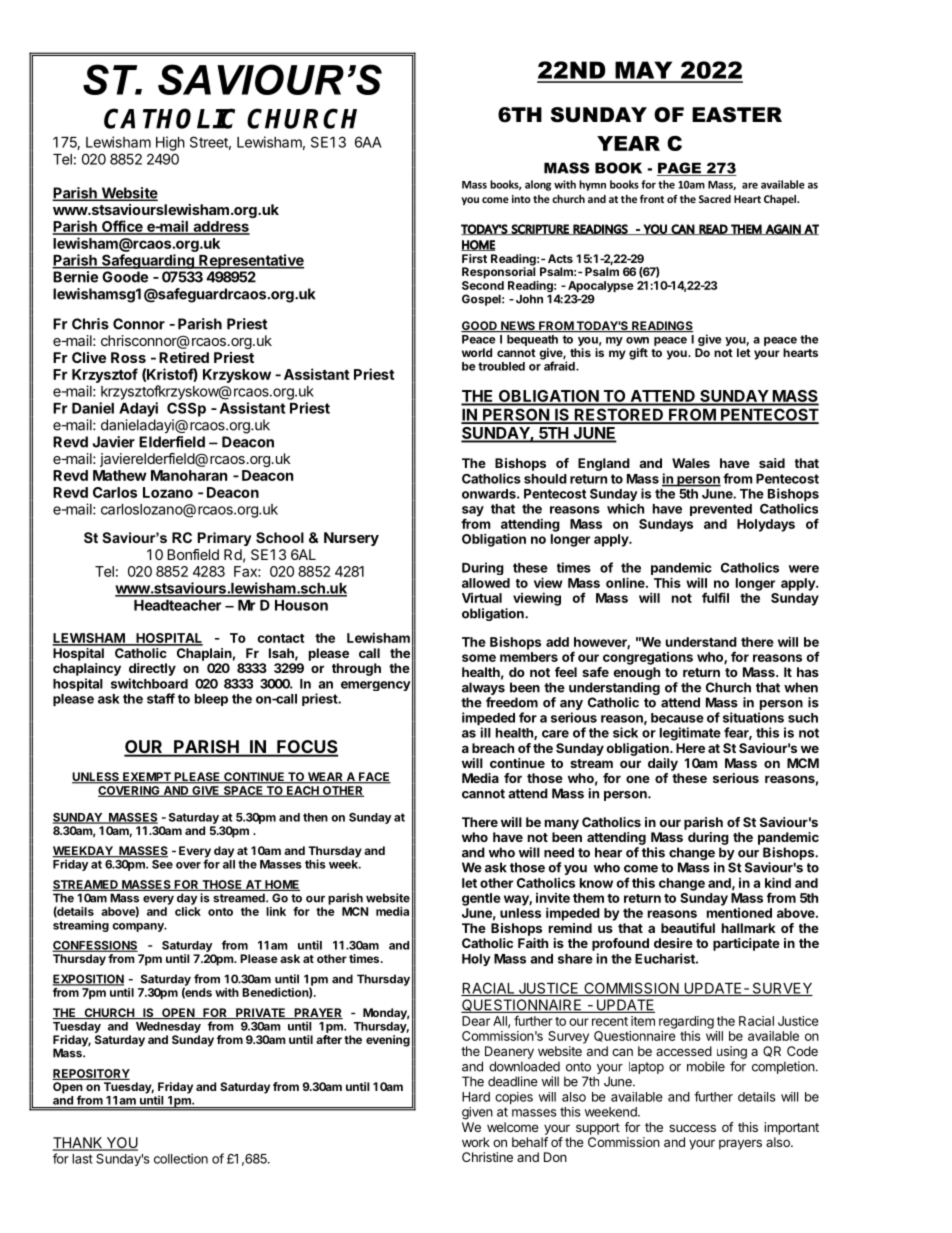  Describe the element at coordinates (737, 115) in the screenshot. I see `EASTER` at that location.
